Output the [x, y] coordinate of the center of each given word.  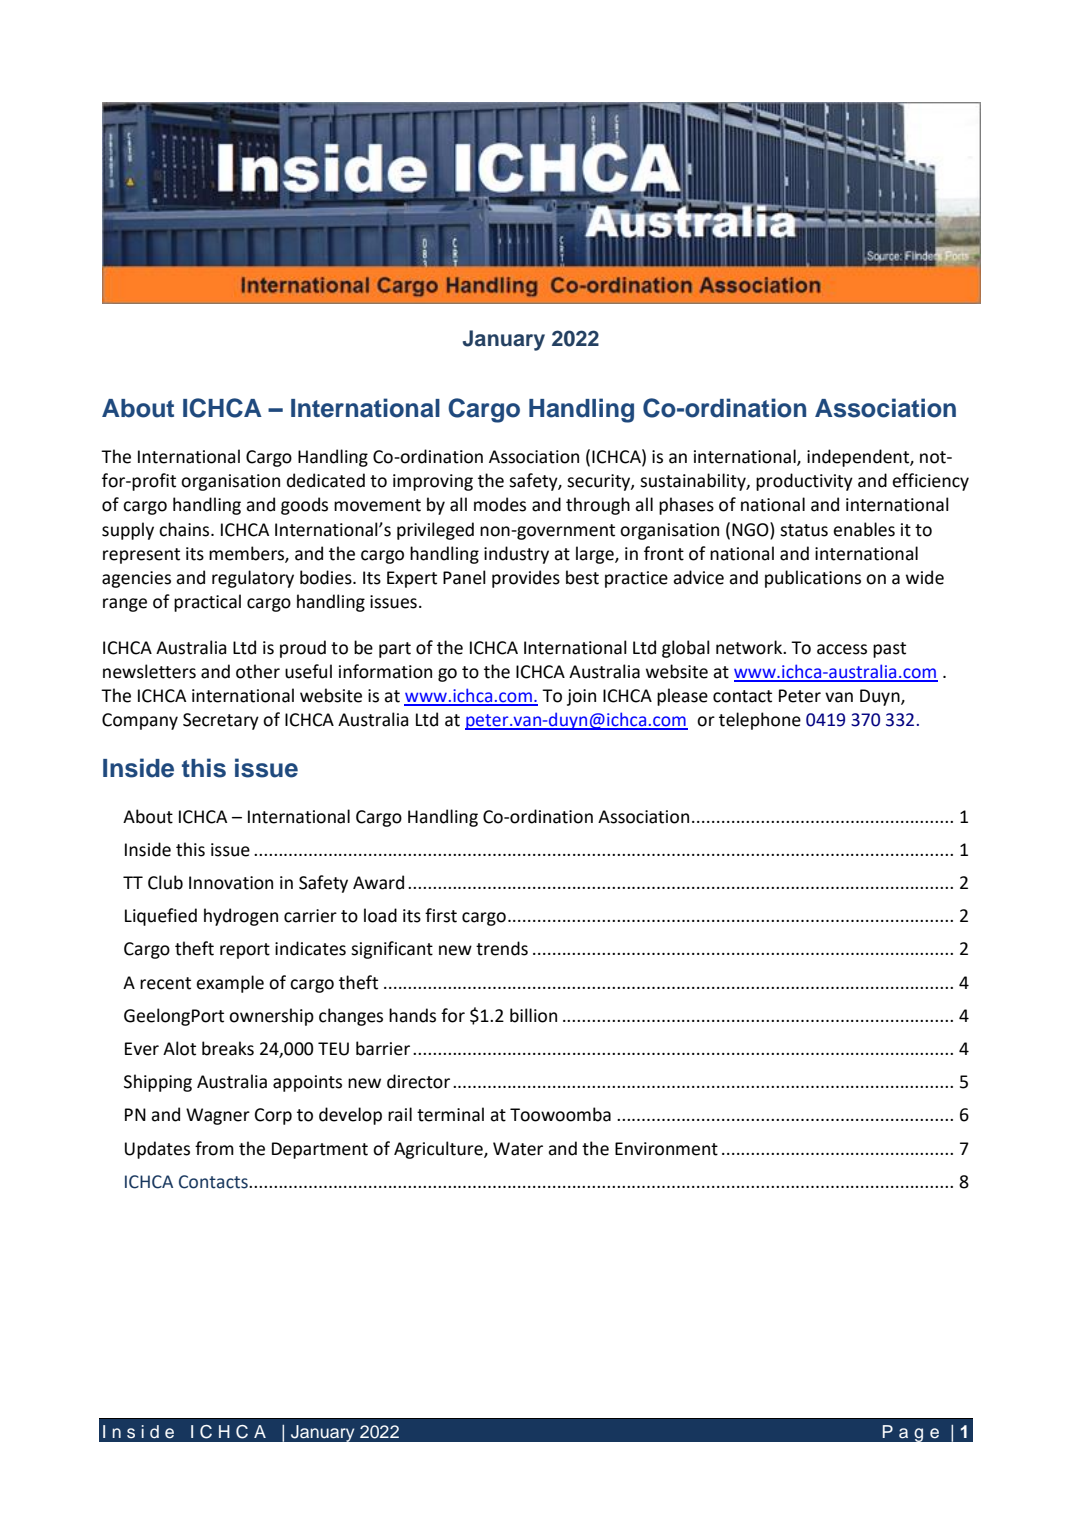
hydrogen [241, 917]
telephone [760, 721]
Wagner [218, 1116]
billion [533, 1015]
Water [518, 1149]
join [581, 697]
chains [185, 529]
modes [500, 504]
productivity [804, 482]
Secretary [221, 721]
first [441, 915]
